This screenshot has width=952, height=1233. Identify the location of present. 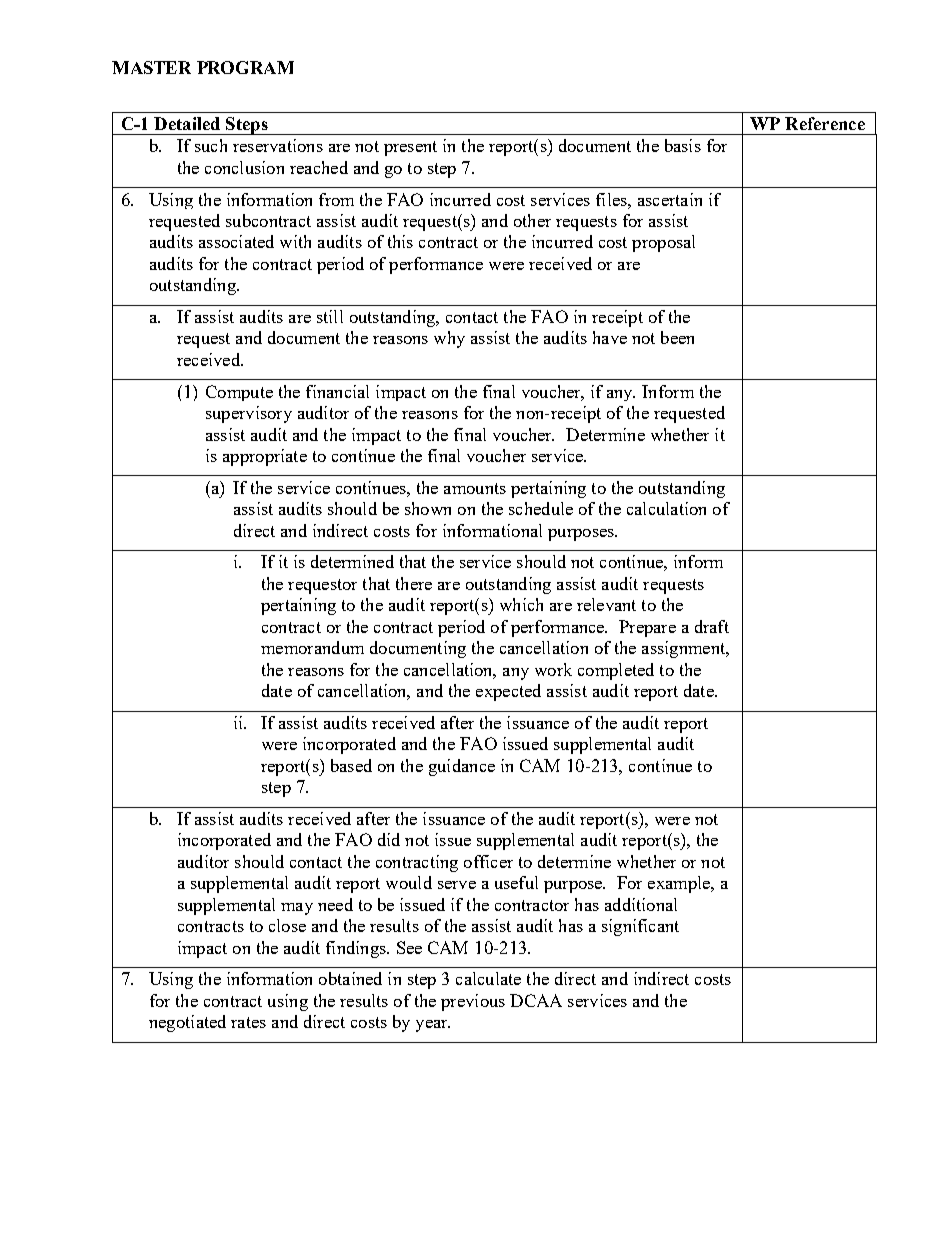
(410, 148).
